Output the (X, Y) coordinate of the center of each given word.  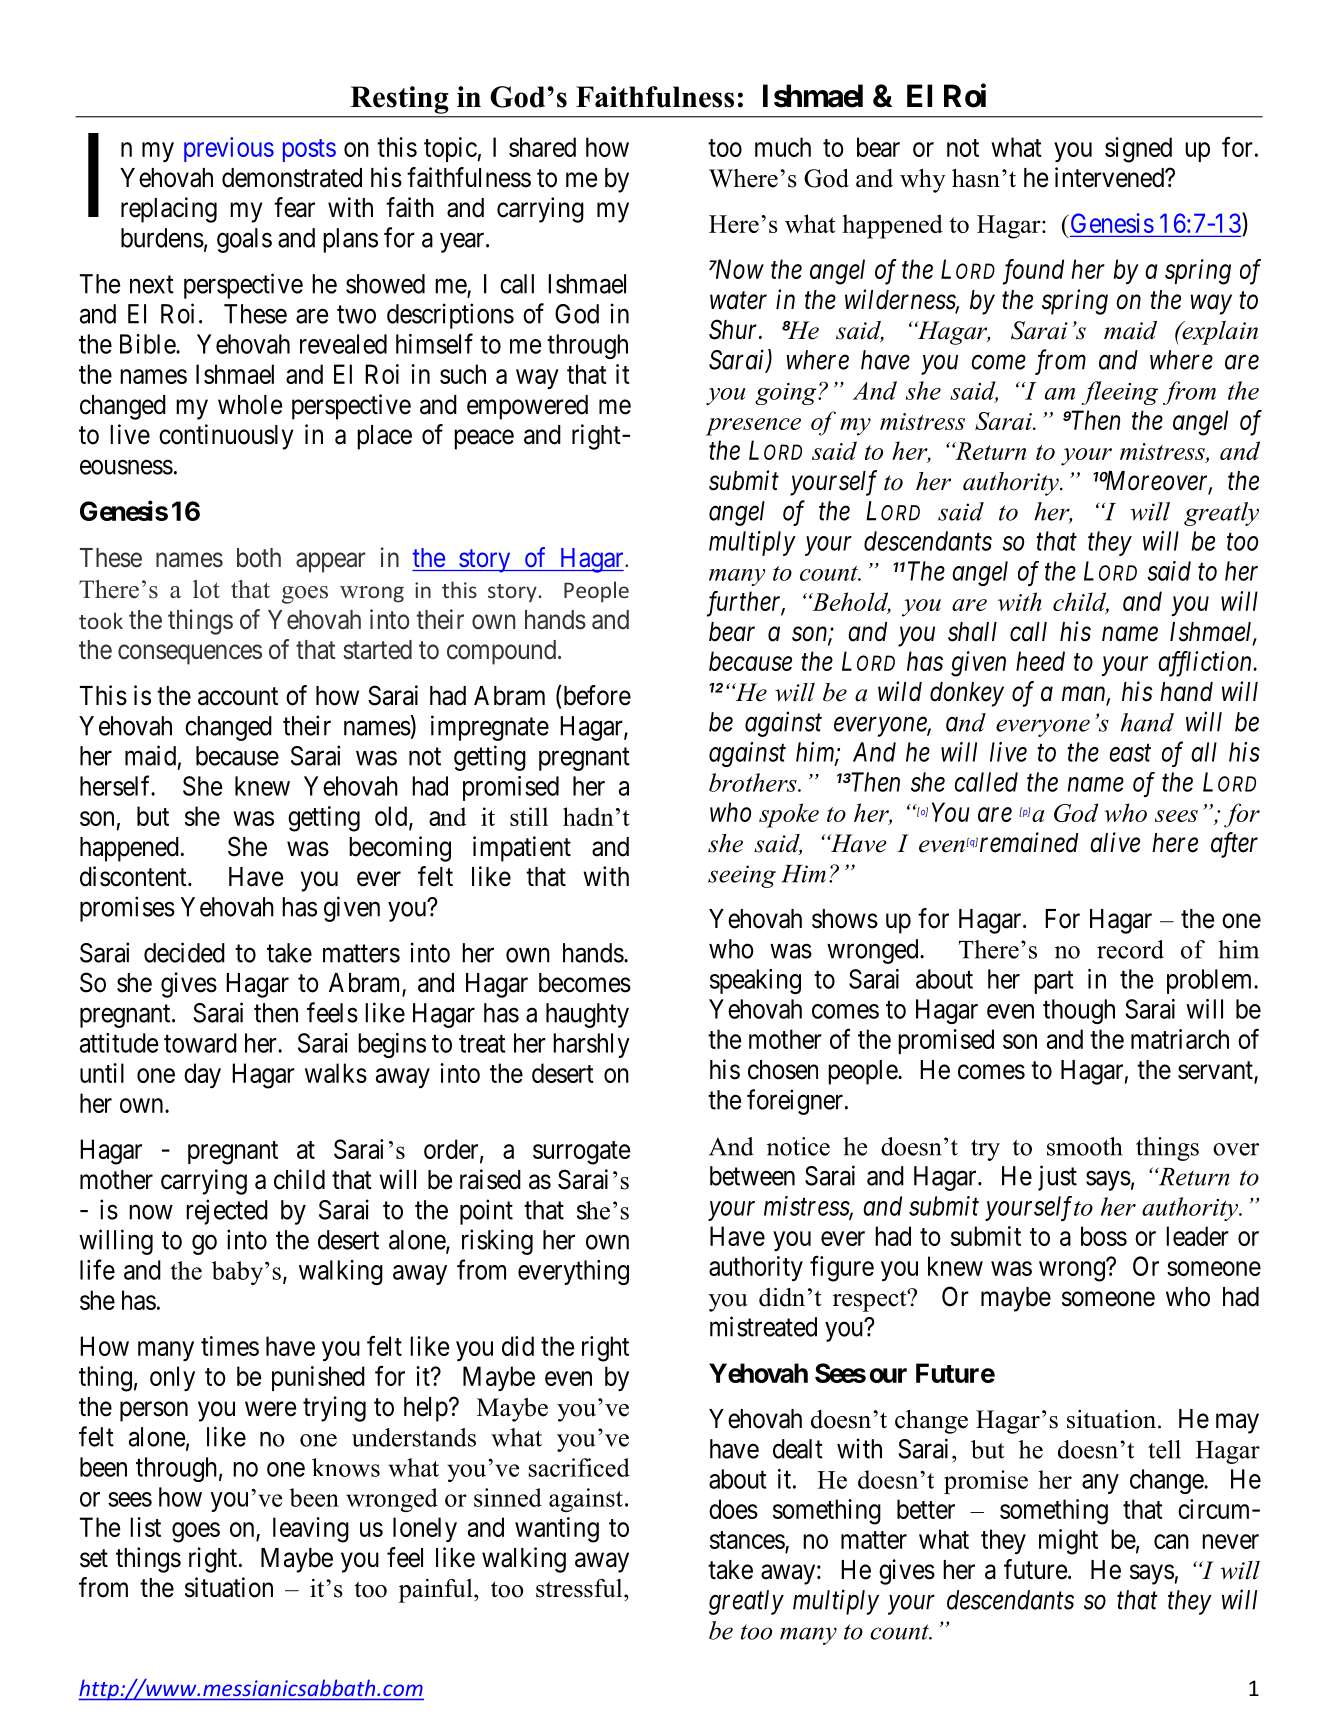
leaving (311, 1530)
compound (503, 652)
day (202, 1075)
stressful (580, 1588)
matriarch (1180, 1039)
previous (229, 149)
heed (1040, 661)
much (783, 147)
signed (1138, 150)
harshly (591, 1045)
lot (206, 589)
